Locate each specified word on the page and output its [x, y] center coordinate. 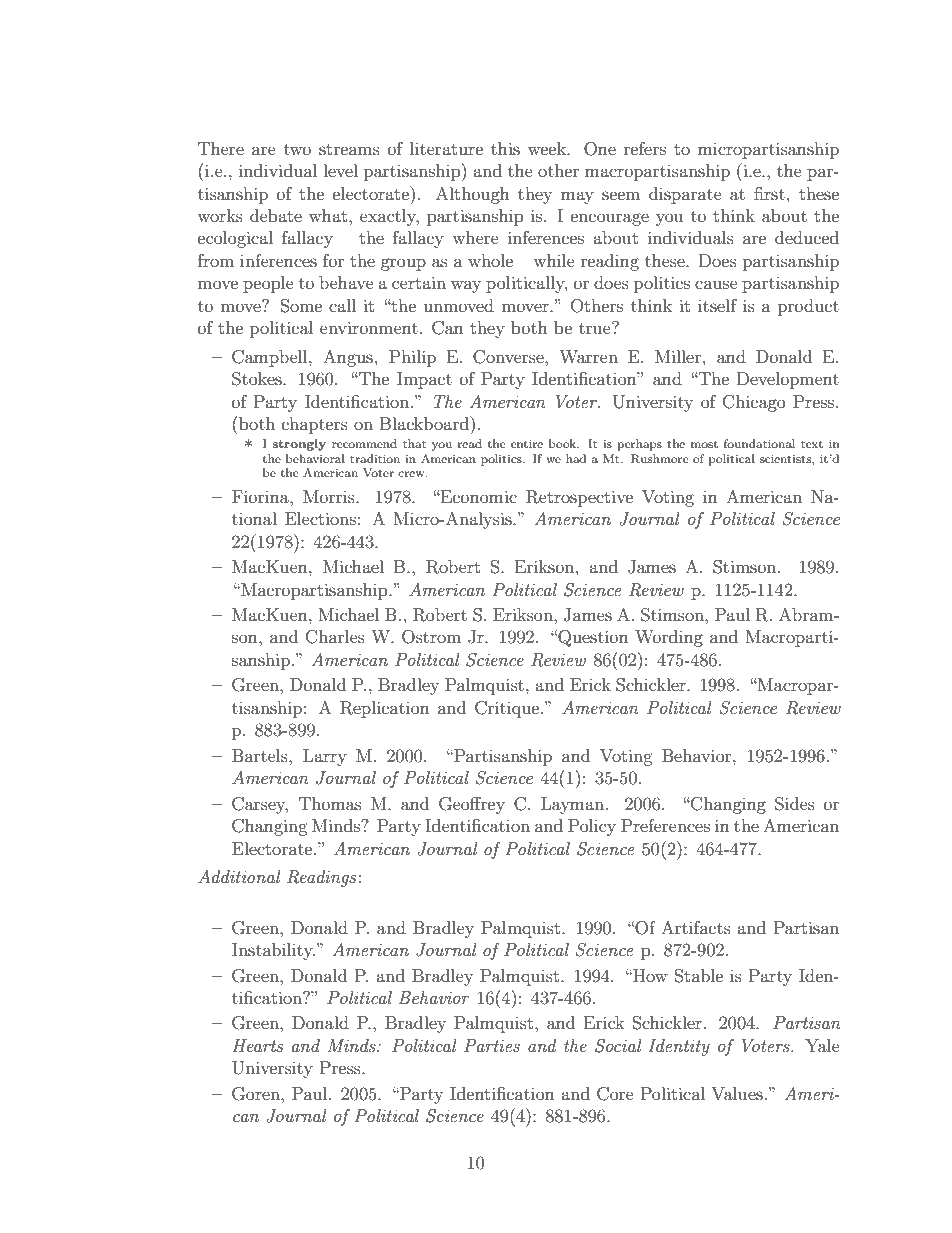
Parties [492, 1045]
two [297, 149]
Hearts [257, 1045]
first [769, 193]
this [505, 148]
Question [593, 638]
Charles [335, 637]
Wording [669, 638]
